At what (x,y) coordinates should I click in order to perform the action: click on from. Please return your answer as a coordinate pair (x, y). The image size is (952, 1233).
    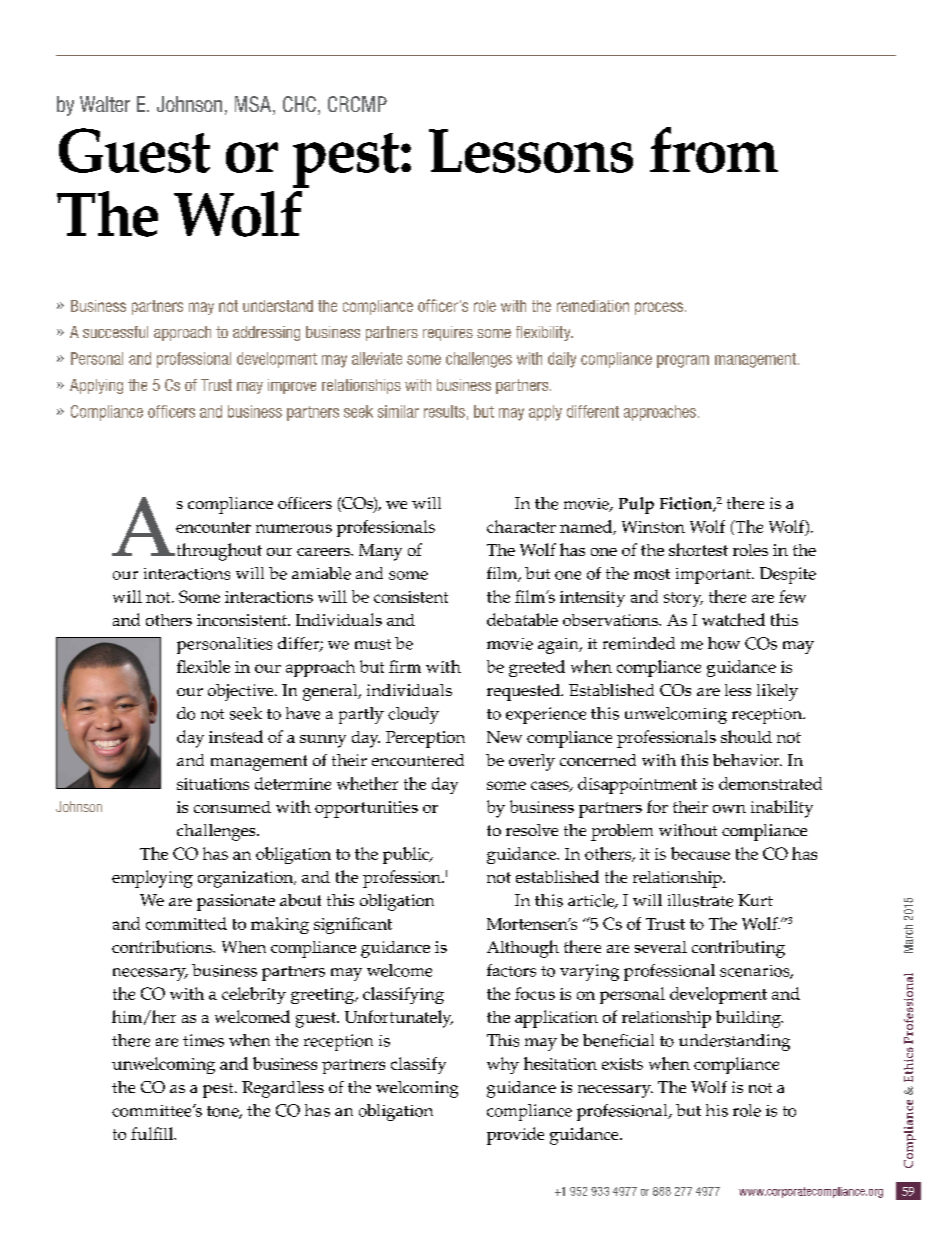
    Looking at the image, I should click on (714, 150).
